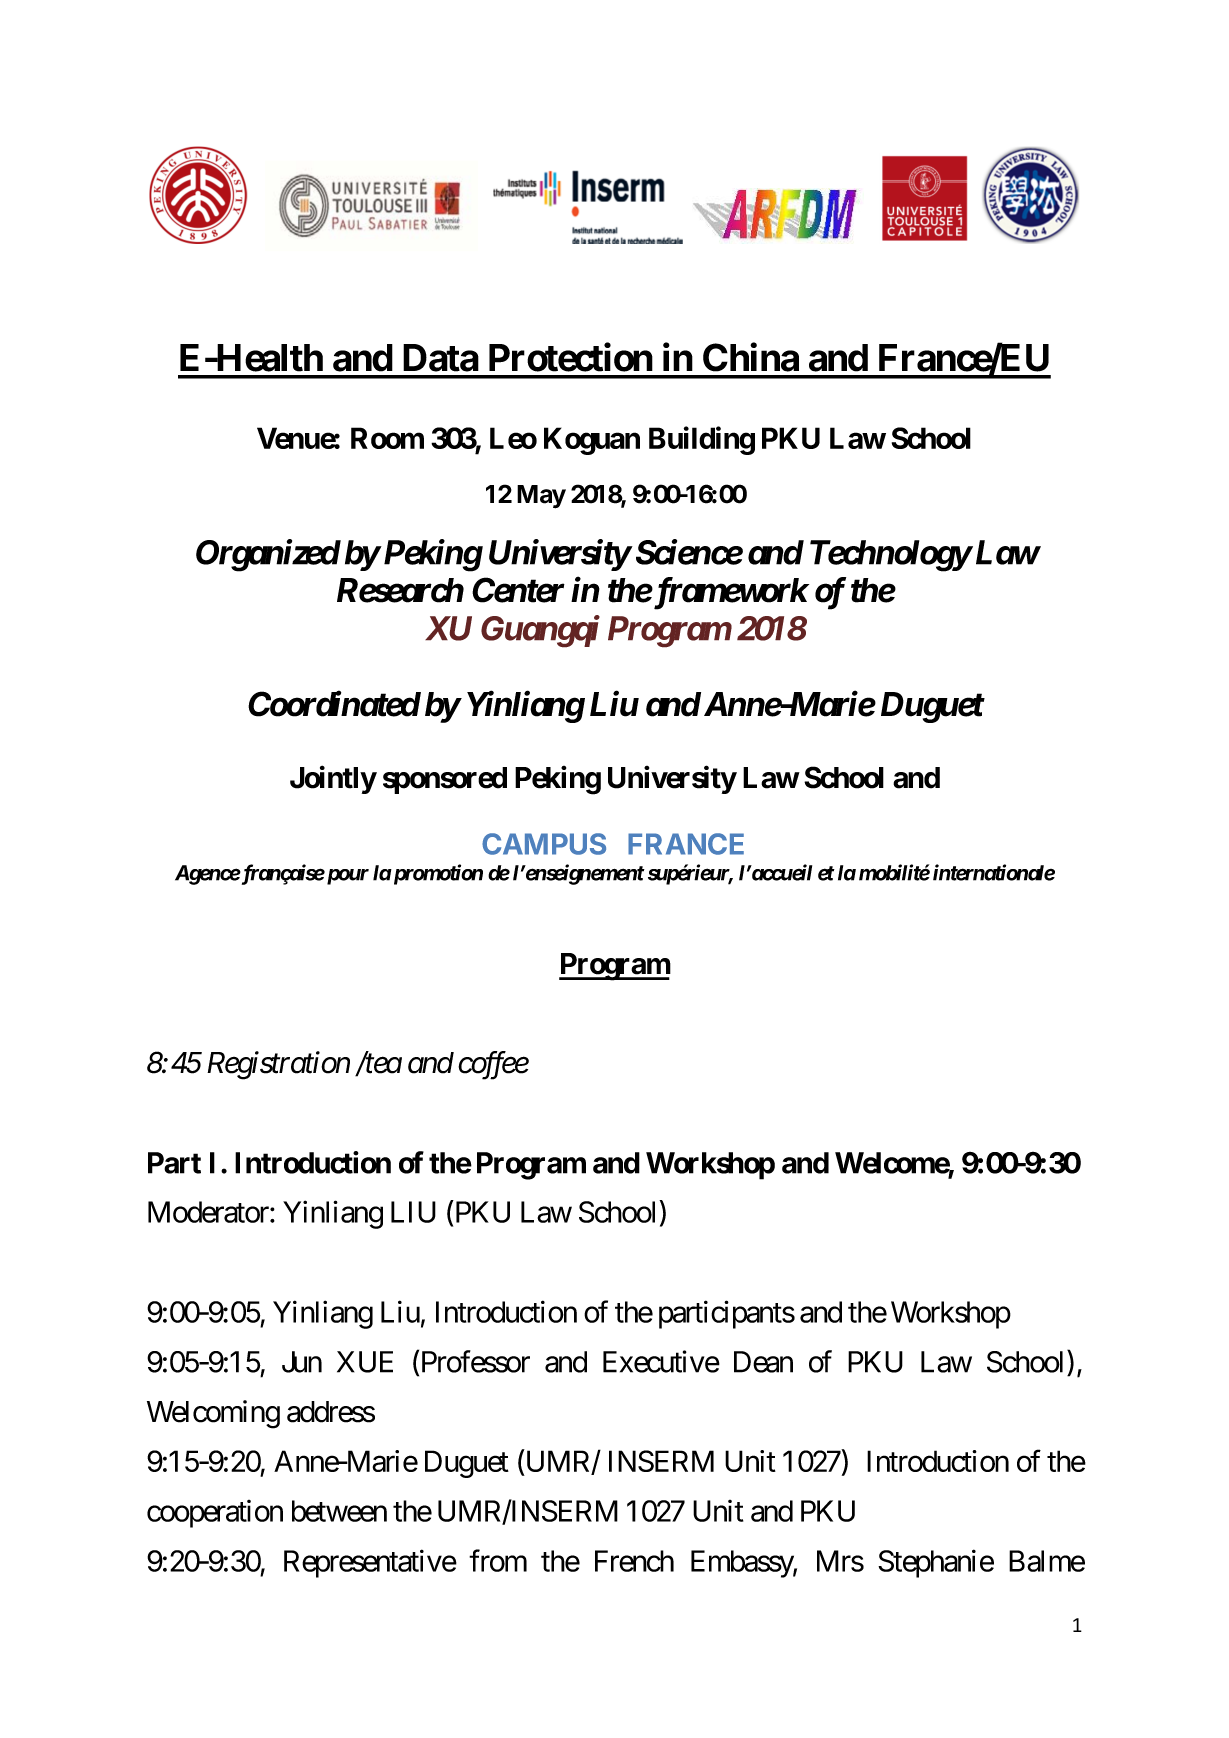 The height and width of the screenshot is (1738, 1229). What do you see at coordinates (333, 780) in the screenshot?
I see `Jointly` at bounding box center [333, 780].
